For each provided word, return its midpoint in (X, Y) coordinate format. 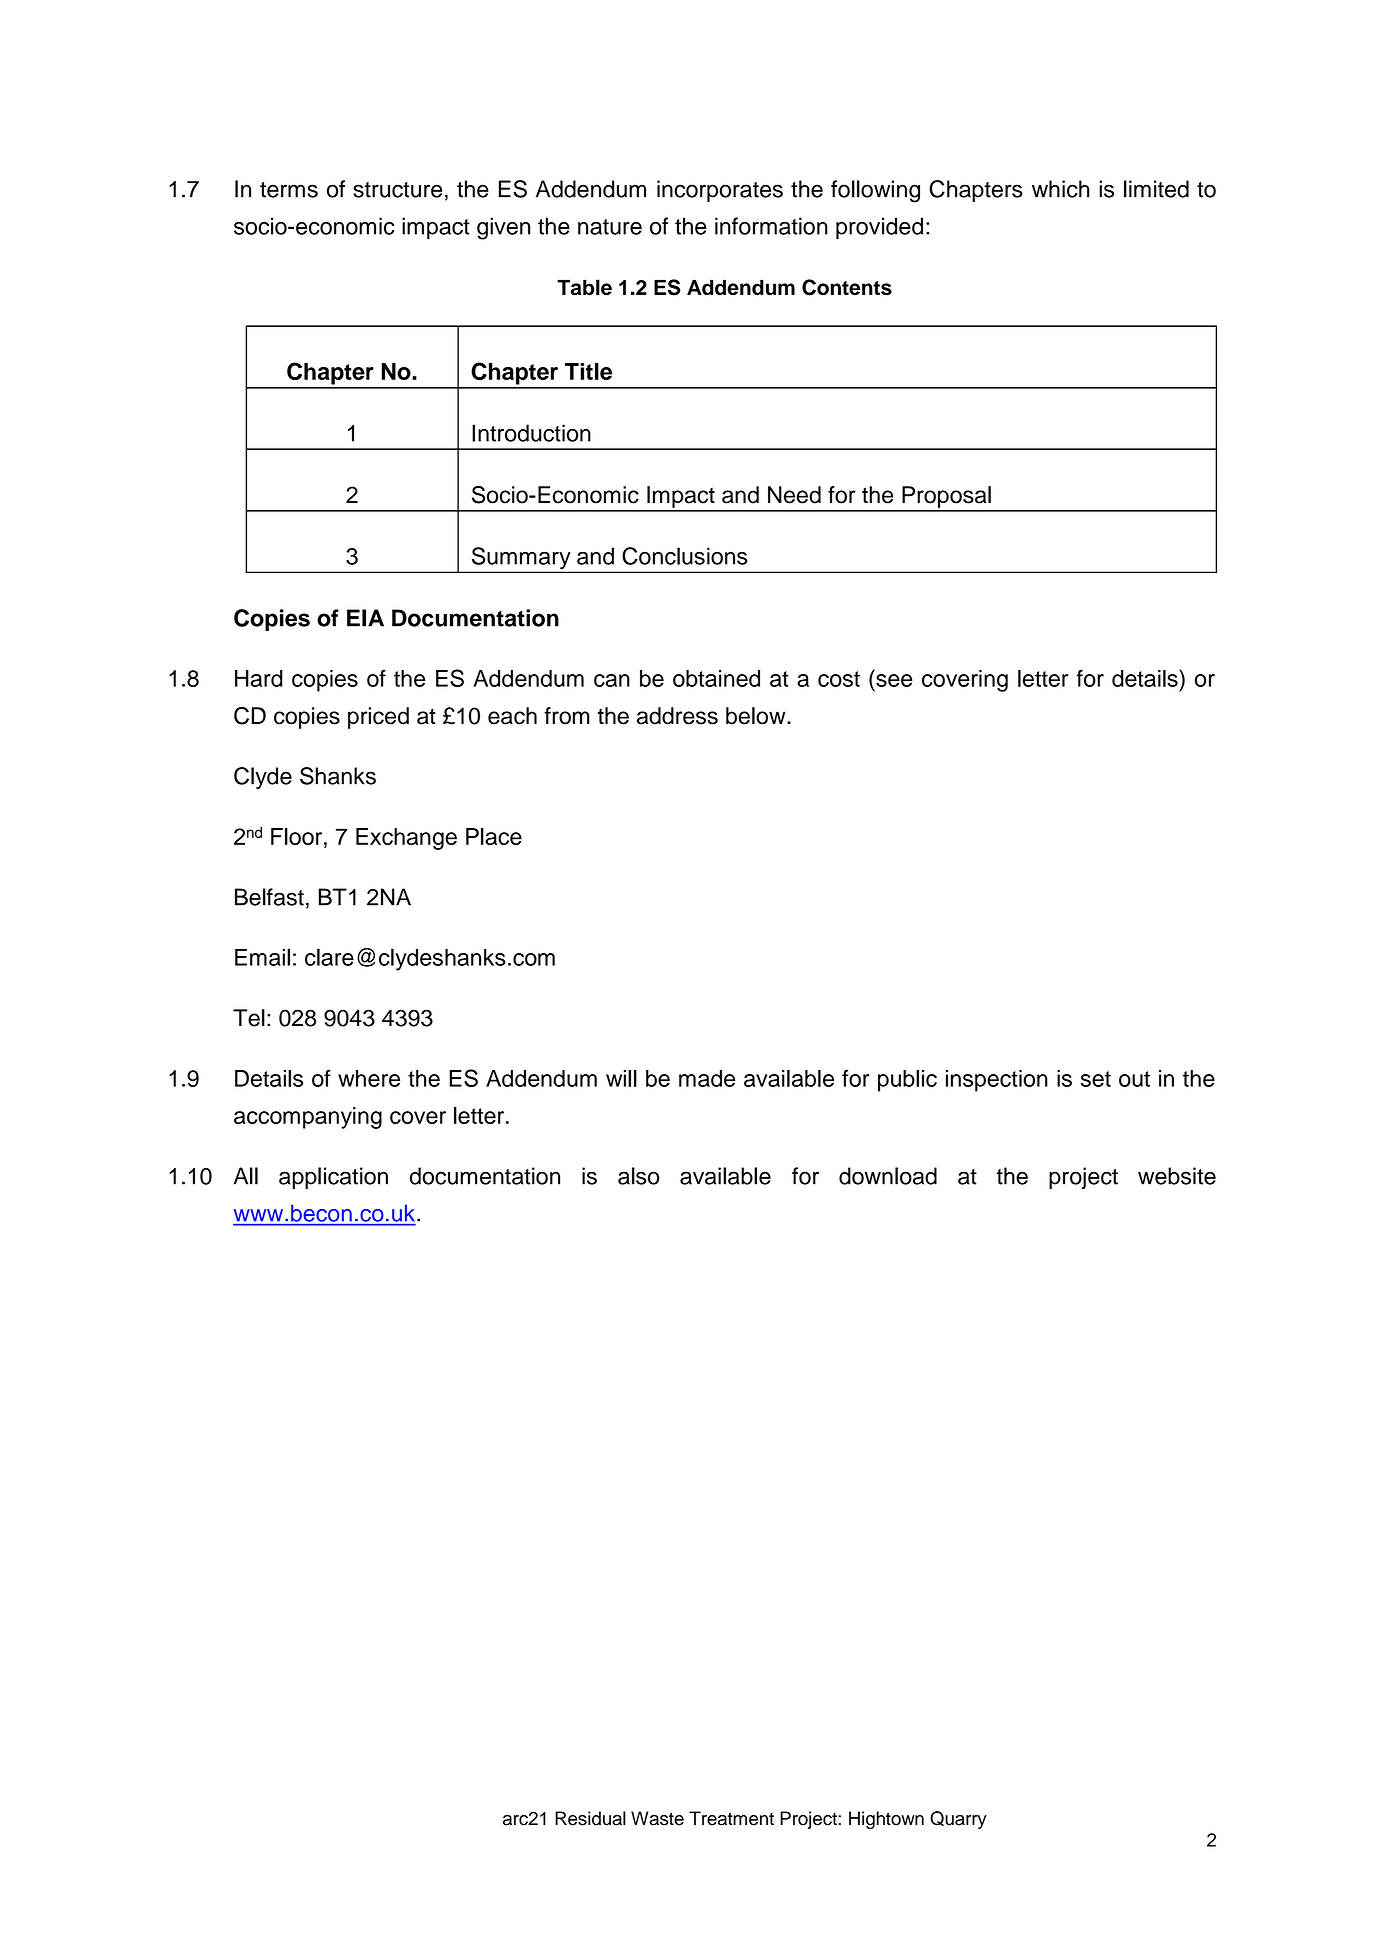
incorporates (720, 191)
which (1061, 189)
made (707, 1078)
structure (397, 190)
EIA (365, 618)
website (1177, 1176)
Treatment (731, 1818)
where (369, 1078)
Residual (590, 1818)
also (639, 1176)
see (894, 680)
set (1096, 1079)
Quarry (958, 1820)
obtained (716, 678)
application (333, 1178)
